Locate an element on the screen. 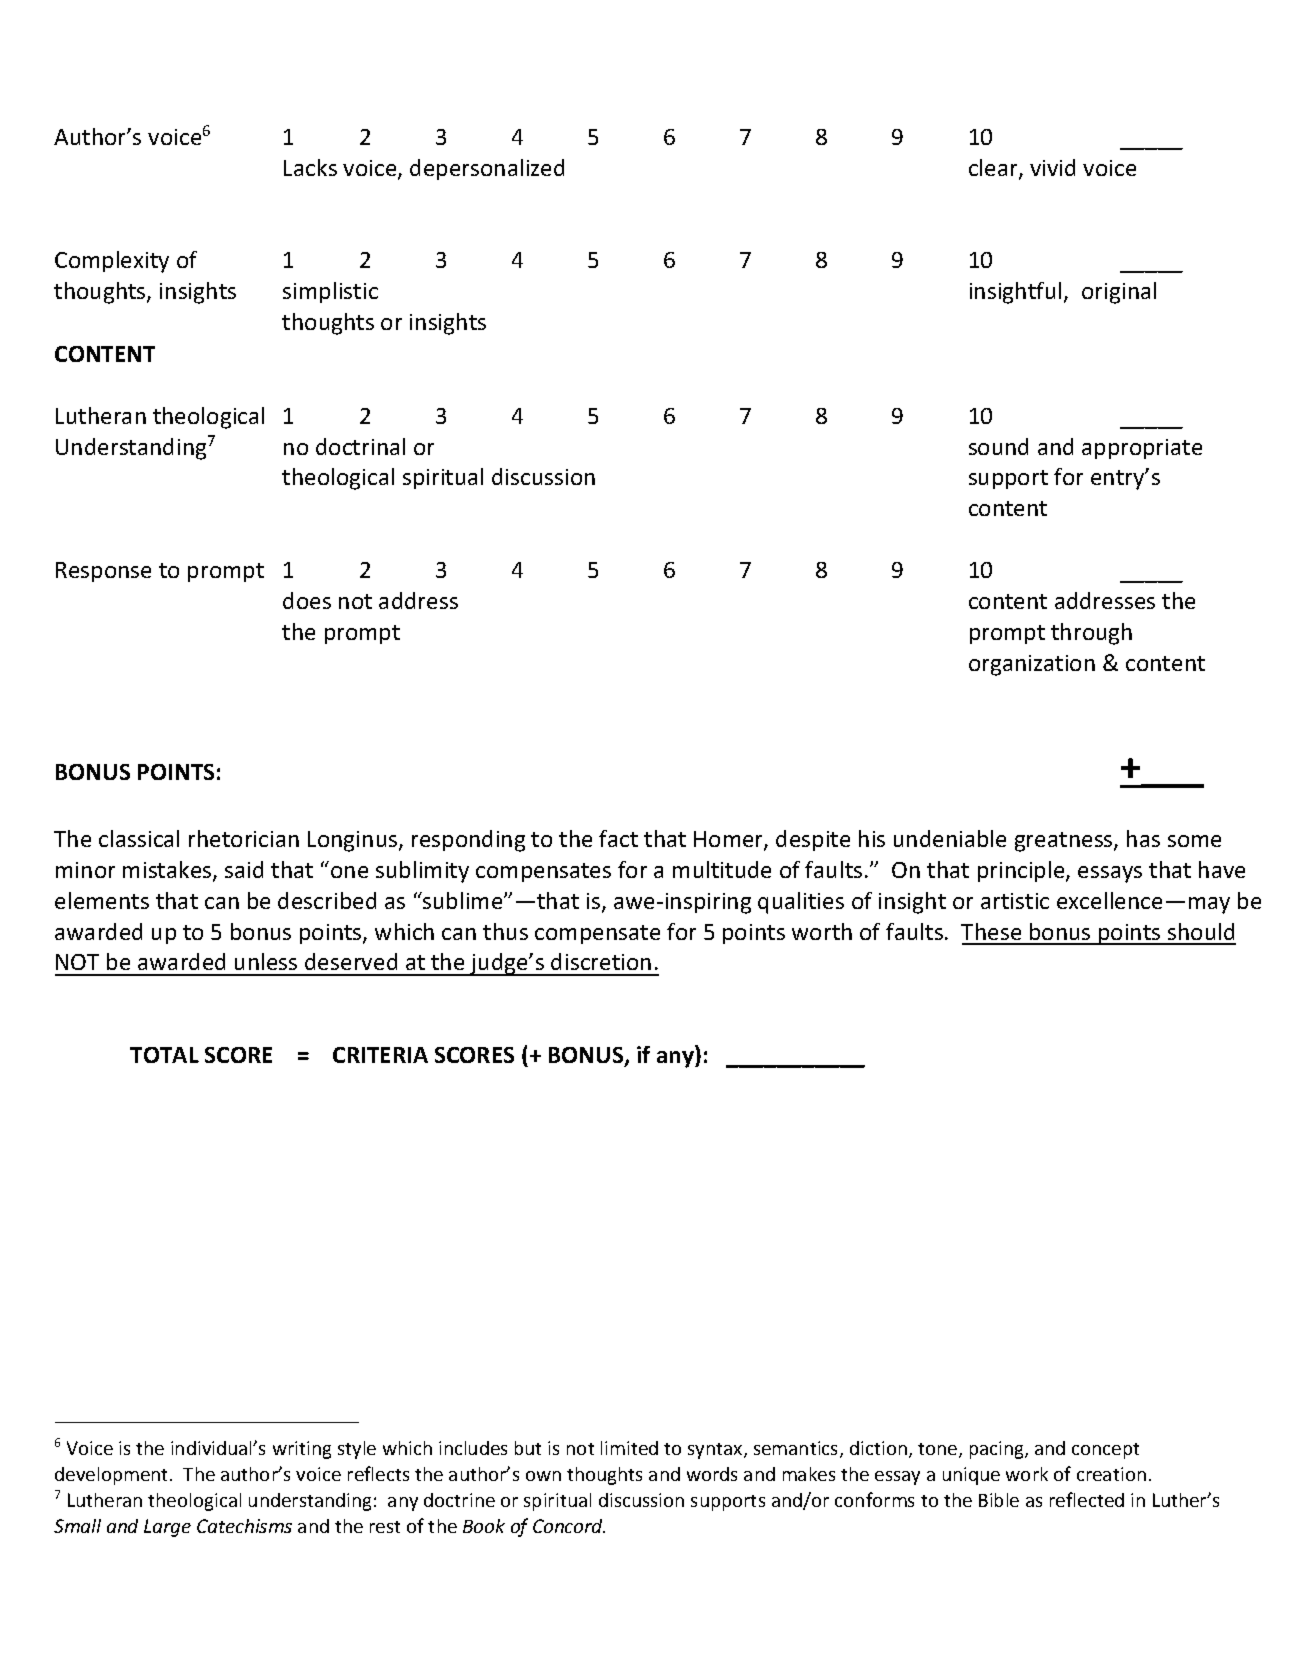  thus is located at coordinates (505, 931).
